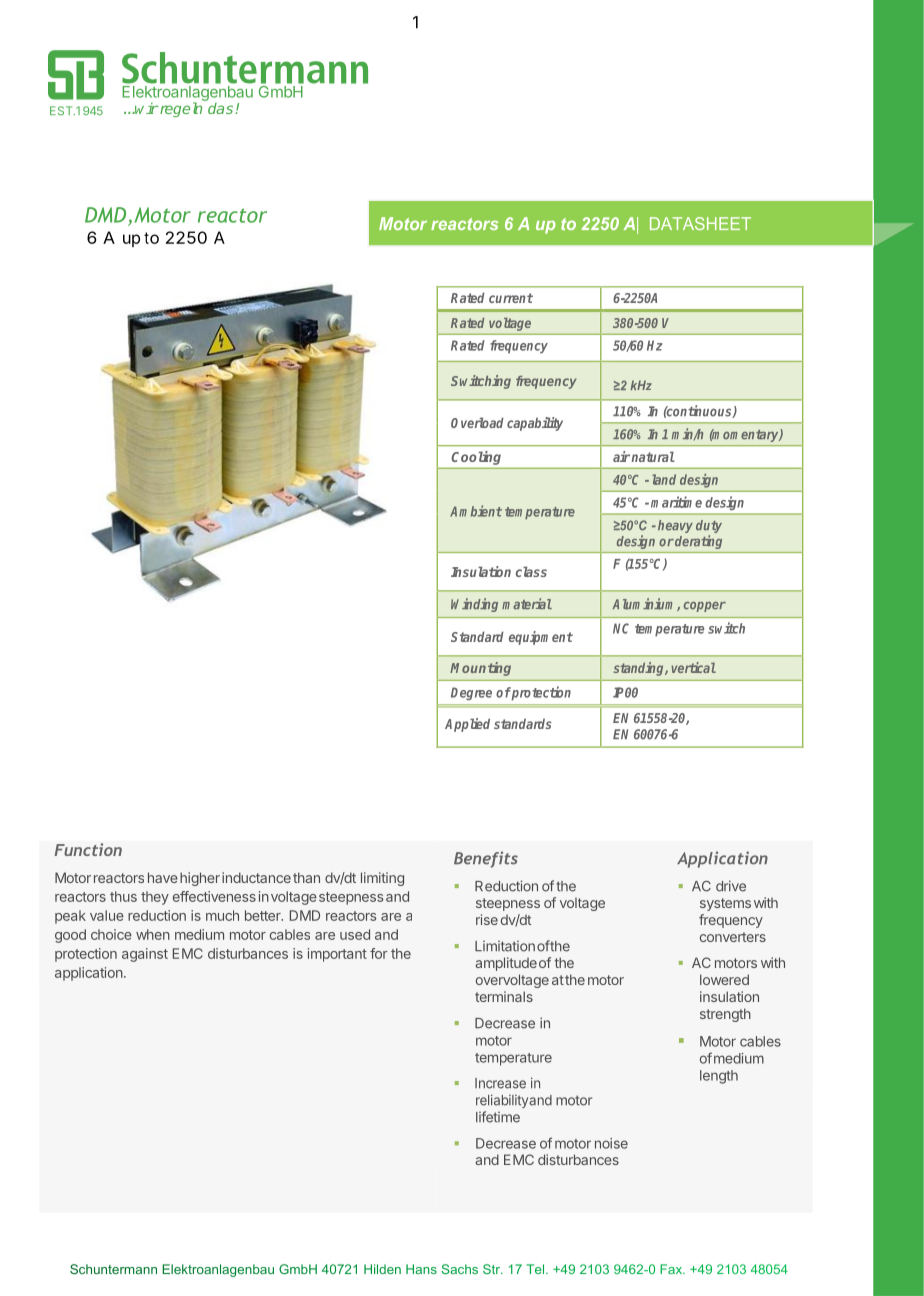 This screenshot has width=924, height=1296. What do you see at coordinates (222, 108) in the screenshot?
I see `das` at bounding box center [222, 108].
